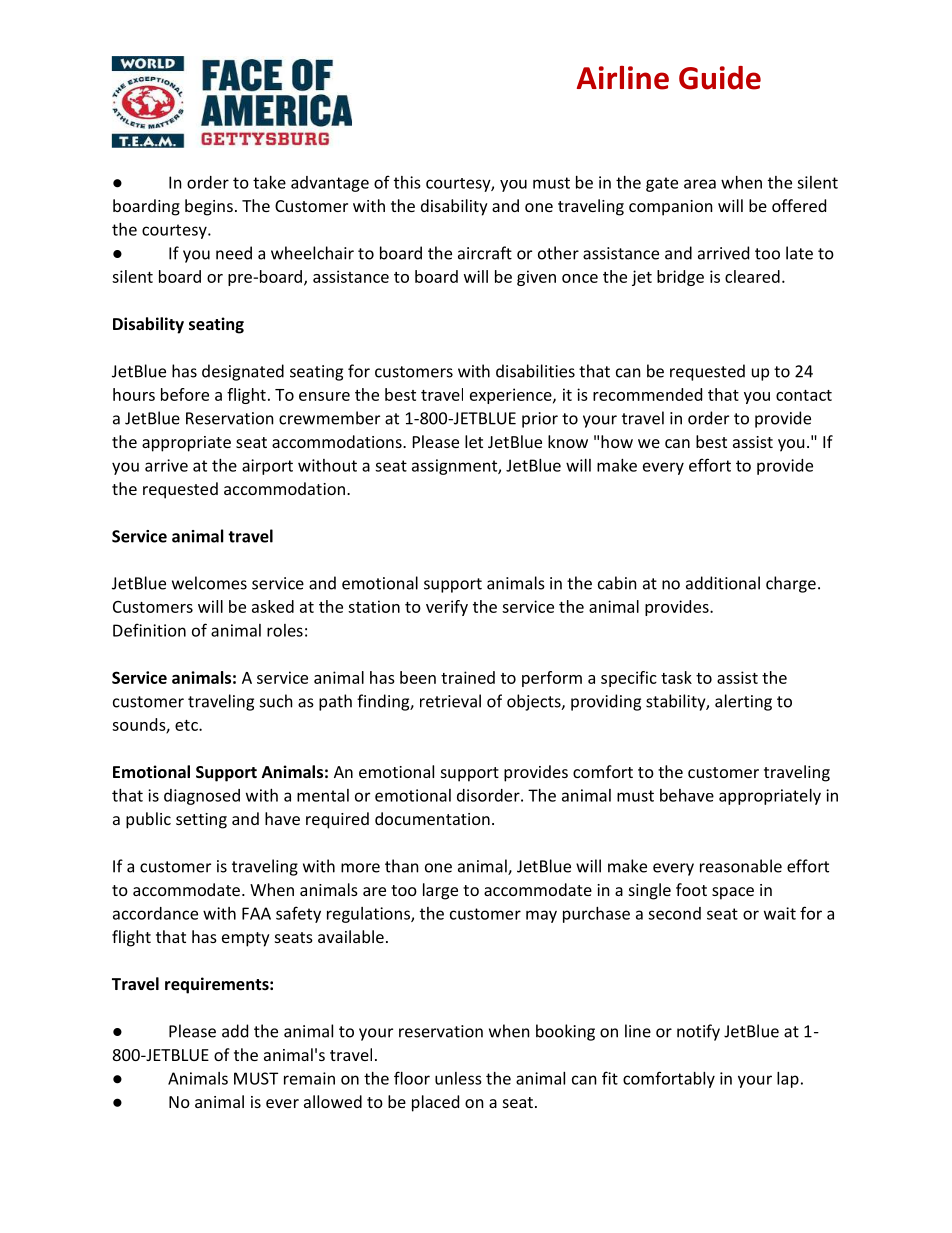 Image resolution: width=952 pixels, height=1233 pixels. I want to click on this, so click(407, 182).
